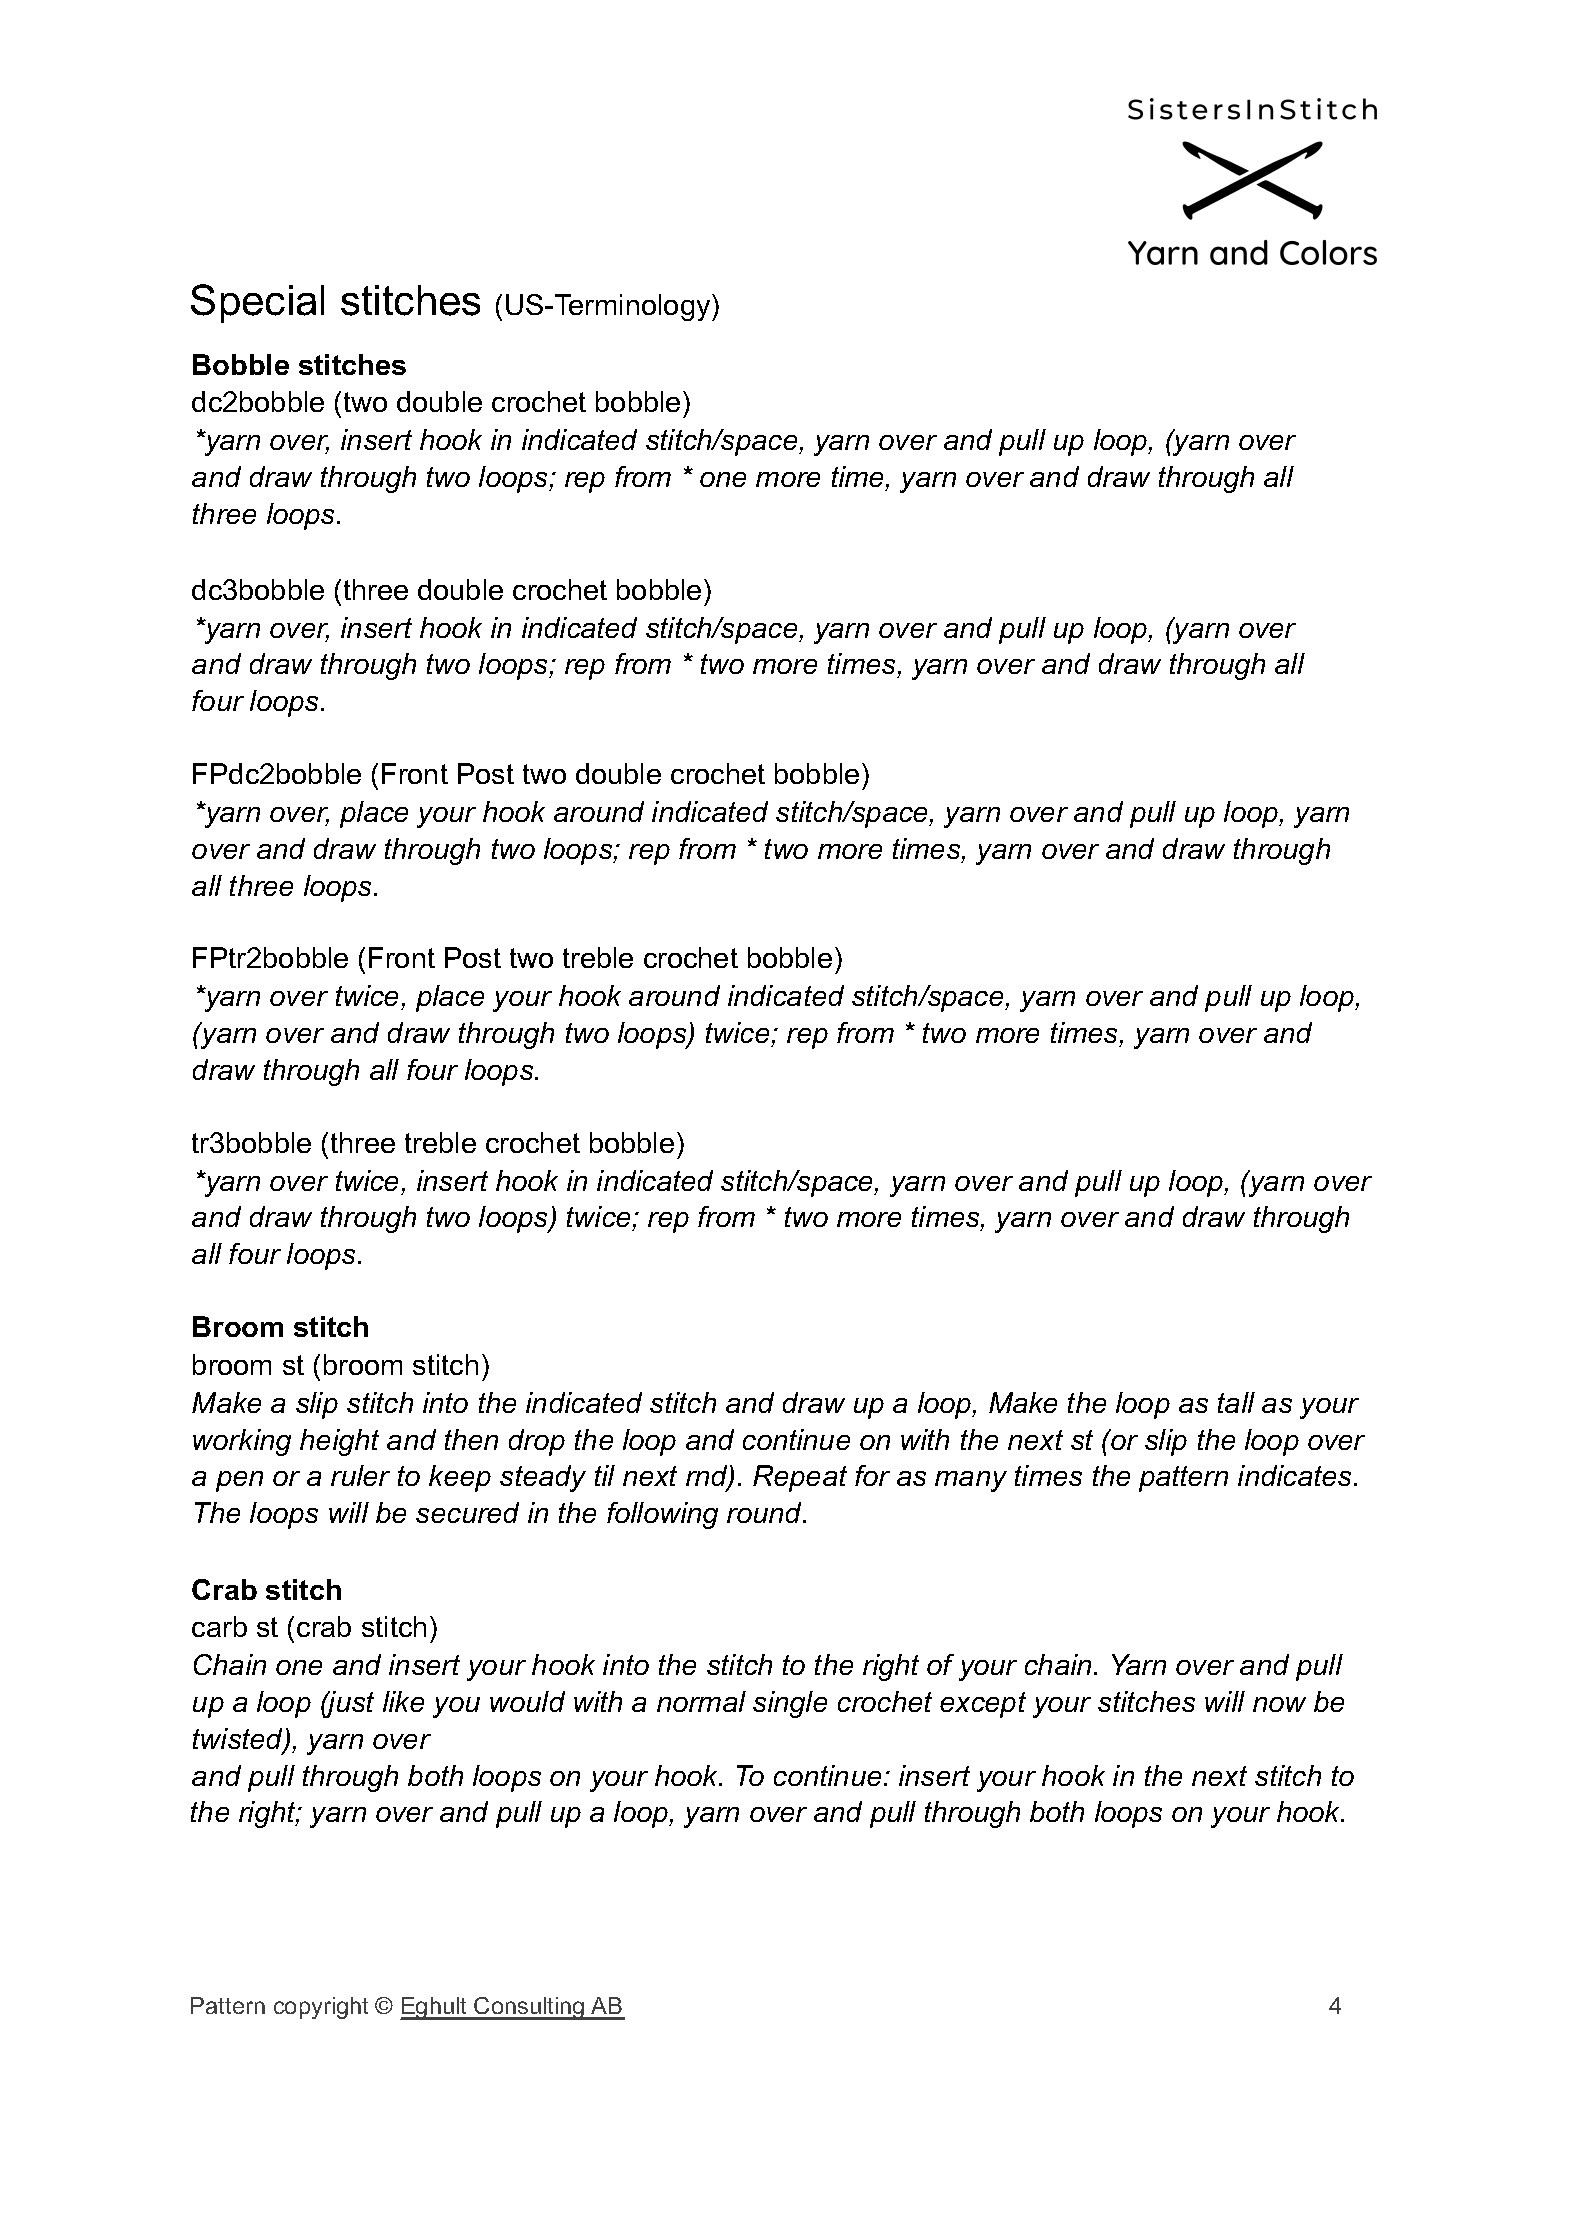  Describe the element at coordinates (537, 1442) in the screenshot. I see `drop` at that location.
